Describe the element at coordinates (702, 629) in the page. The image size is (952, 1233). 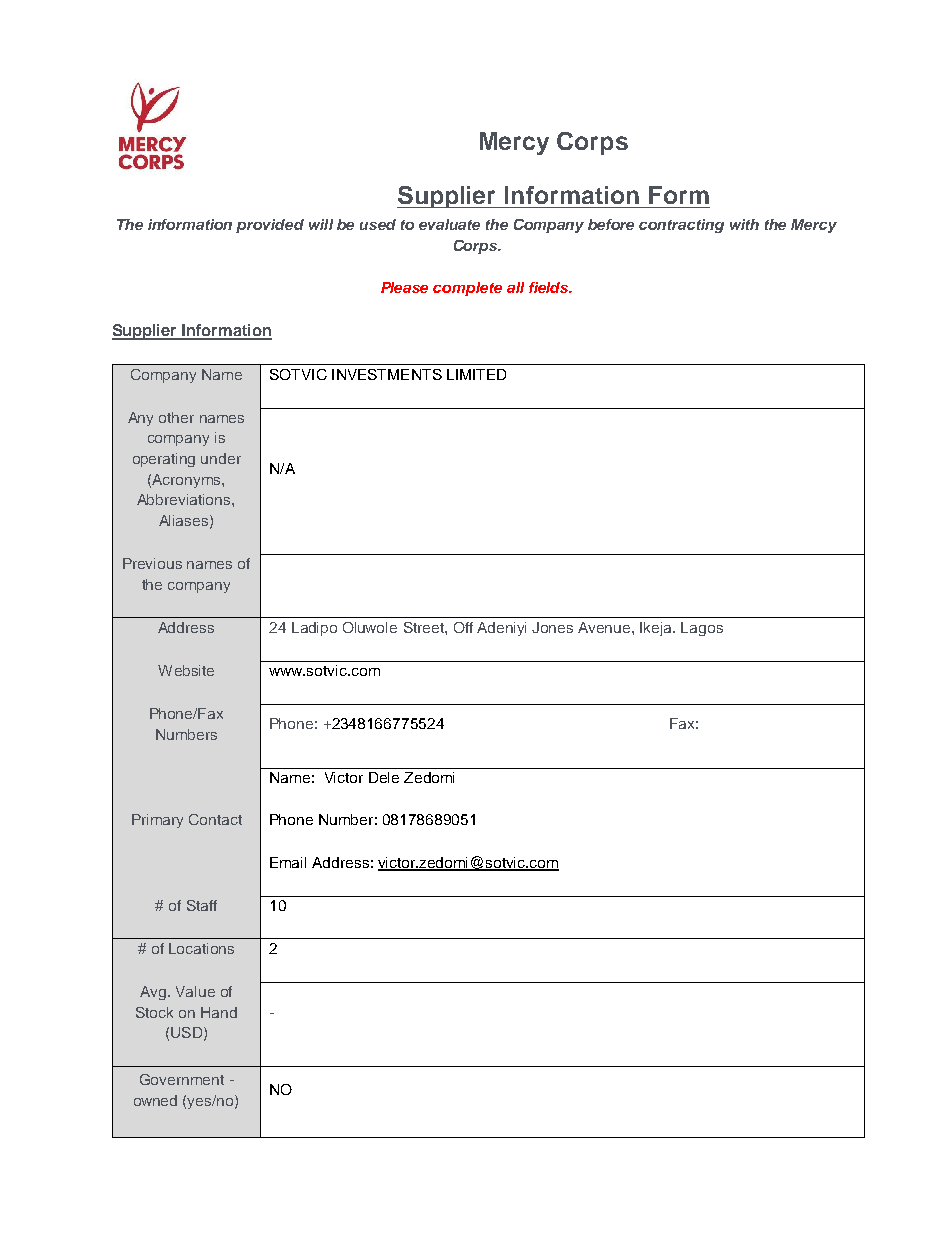
I see `Lagos` at that location.
